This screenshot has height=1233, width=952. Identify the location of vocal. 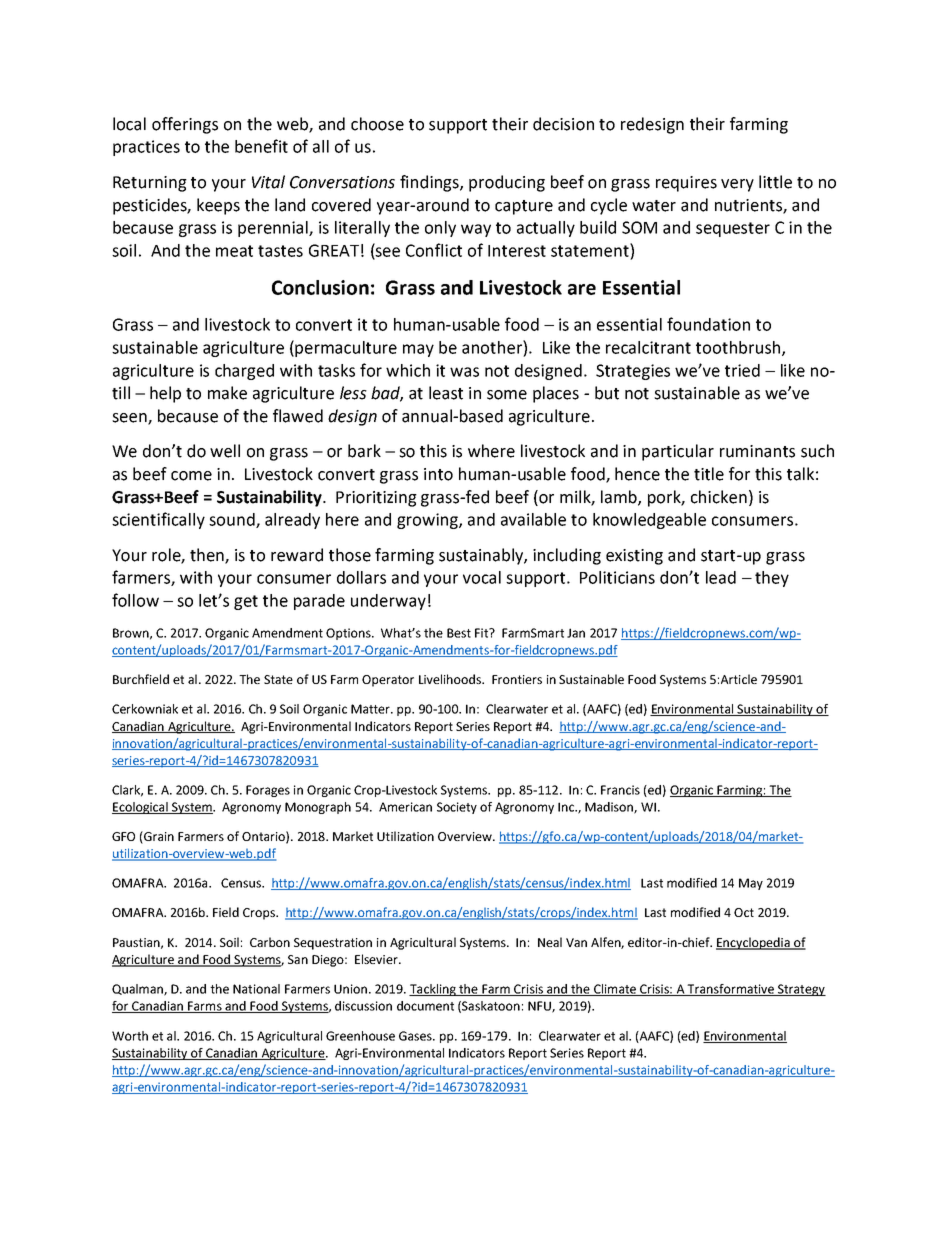
(482, 577).
